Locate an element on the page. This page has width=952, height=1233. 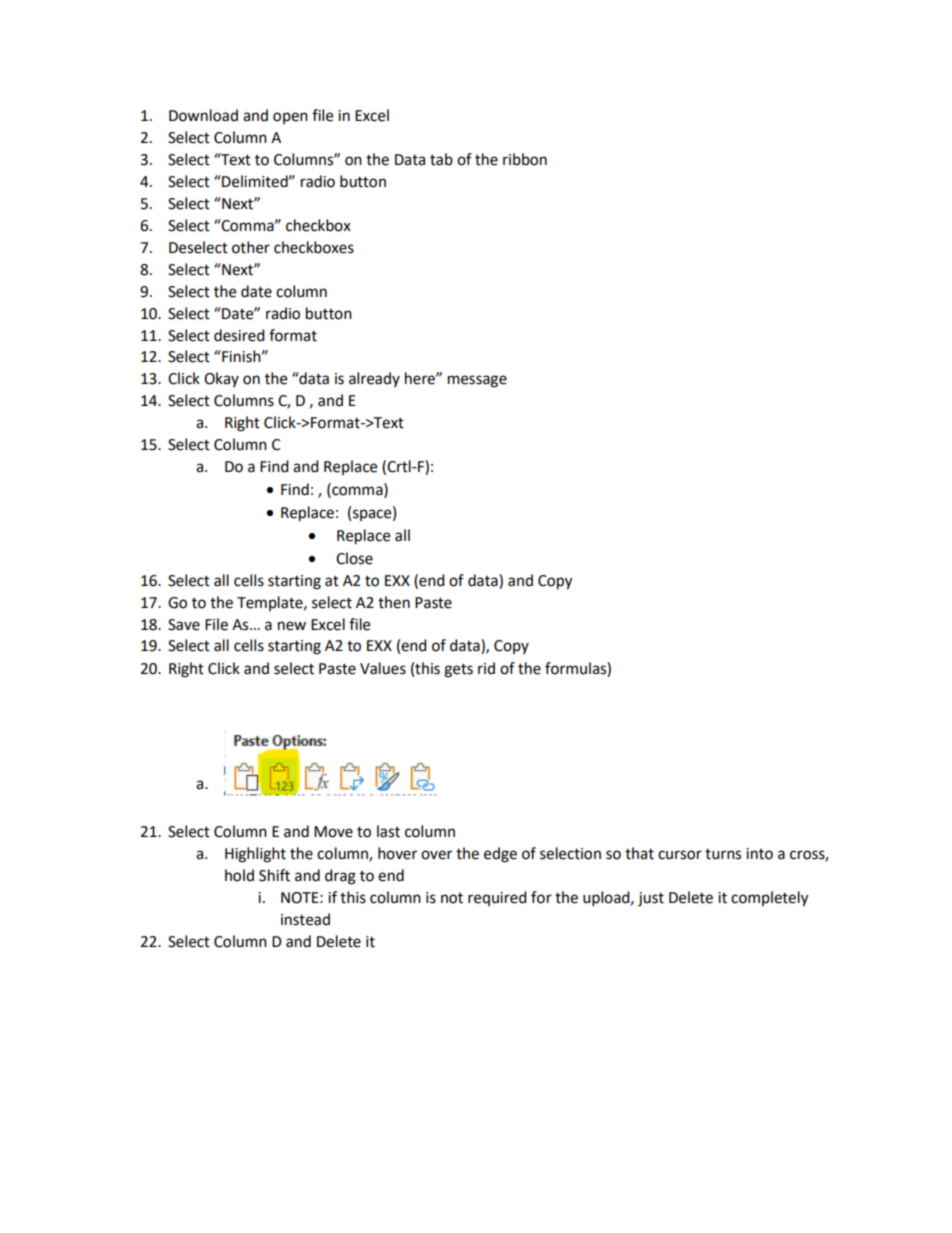
just is located at coordinates (651, 899).
